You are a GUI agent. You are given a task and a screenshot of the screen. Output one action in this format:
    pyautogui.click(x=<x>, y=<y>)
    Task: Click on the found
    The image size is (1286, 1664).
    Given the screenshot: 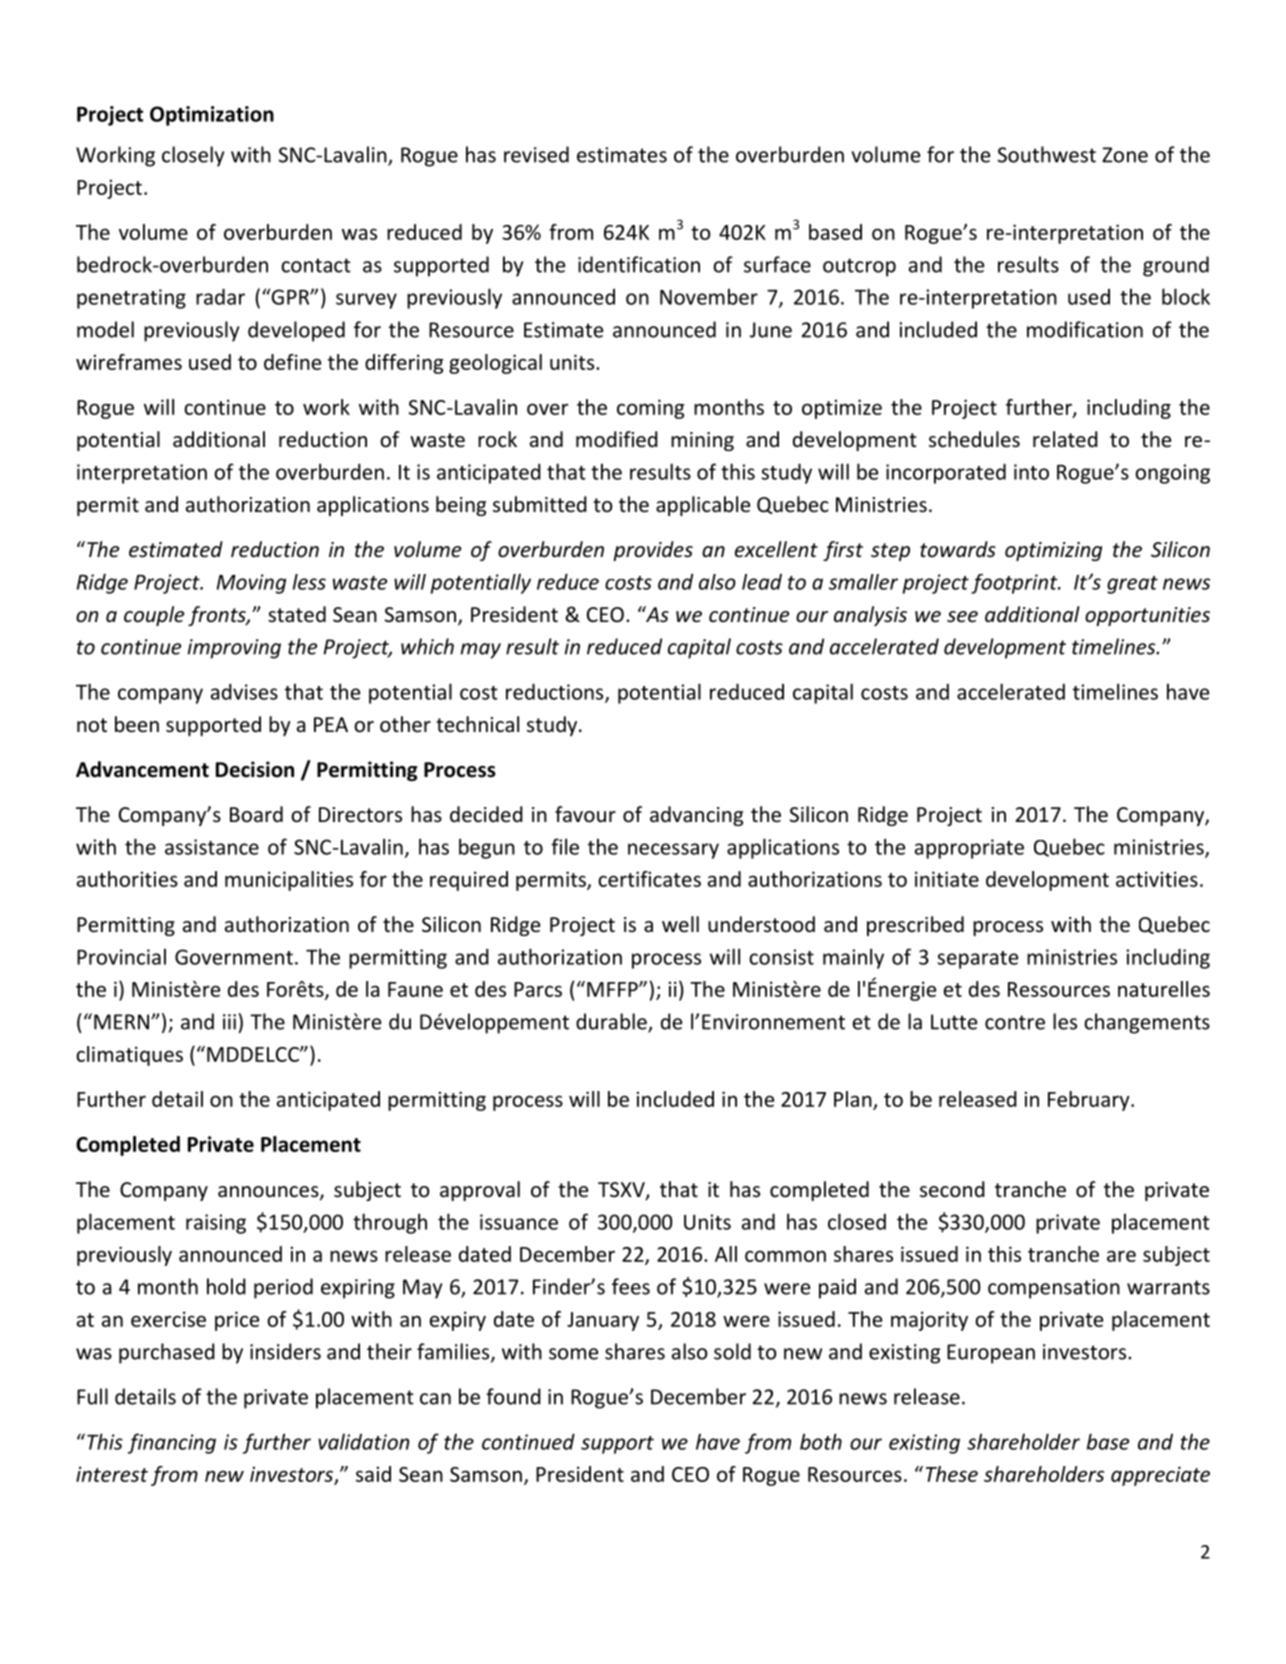 What is the action you would take?
    pyautogui.click(x=513, y=1396)
